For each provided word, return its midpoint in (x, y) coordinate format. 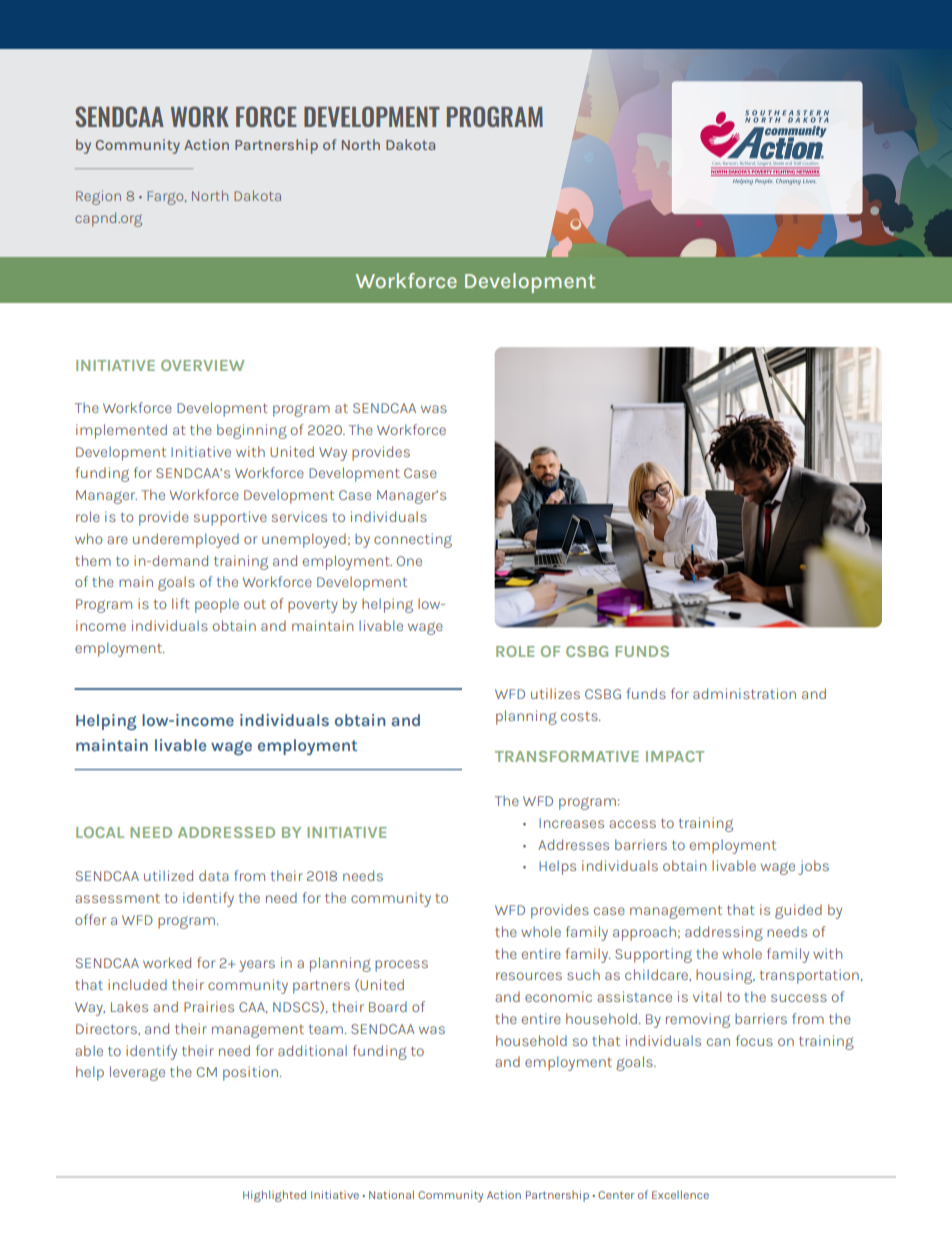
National (391, 1194)
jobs (813, 867)
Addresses (573, 844)
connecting (413, 540)
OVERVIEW (203, 365)
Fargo (166, 198)
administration (744, 693)
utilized (168, 875)
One (409, 561)
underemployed (186, 540)
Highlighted (274, 1196)
